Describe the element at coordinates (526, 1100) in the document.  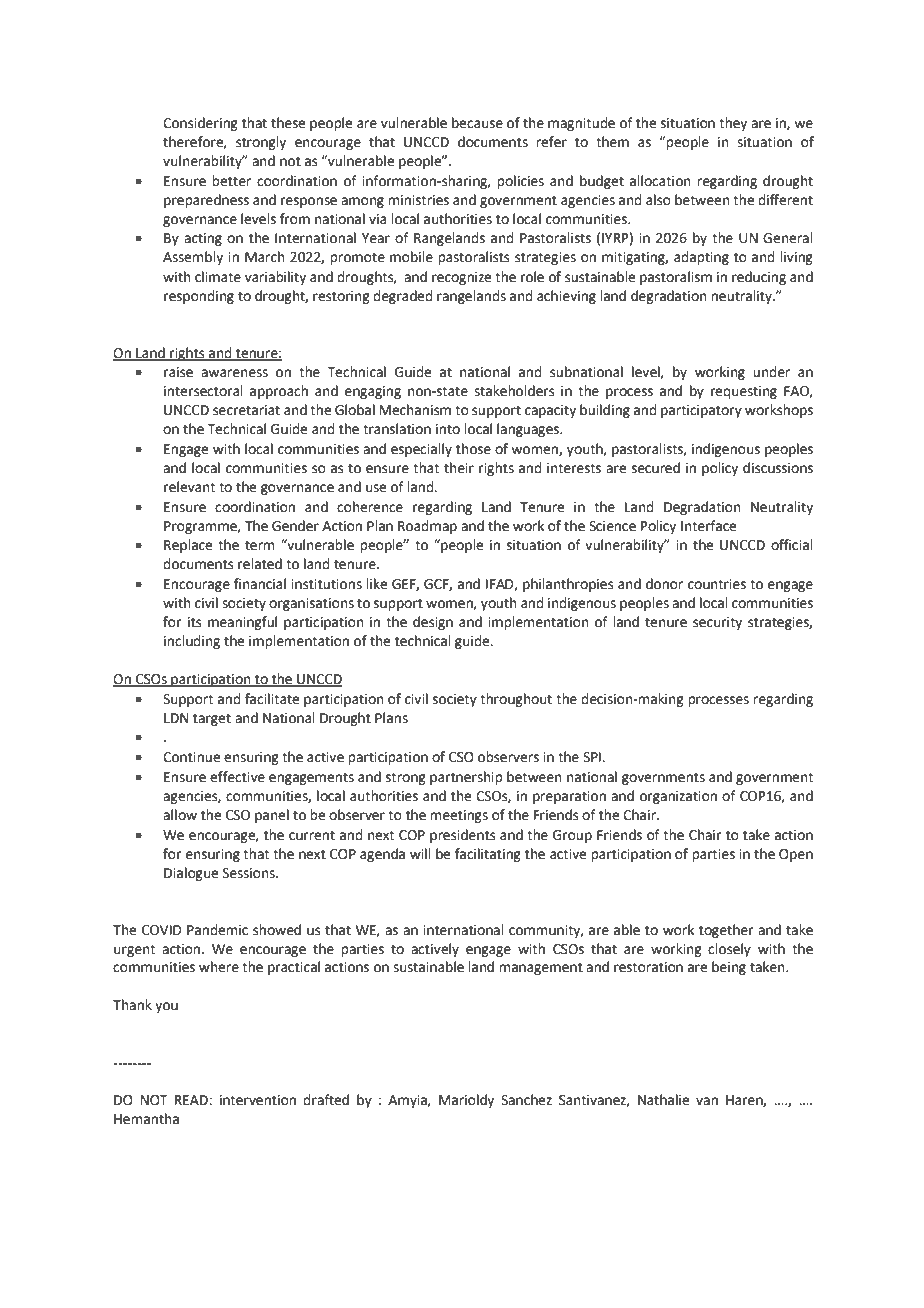
I see `Sanchez` at that location.
